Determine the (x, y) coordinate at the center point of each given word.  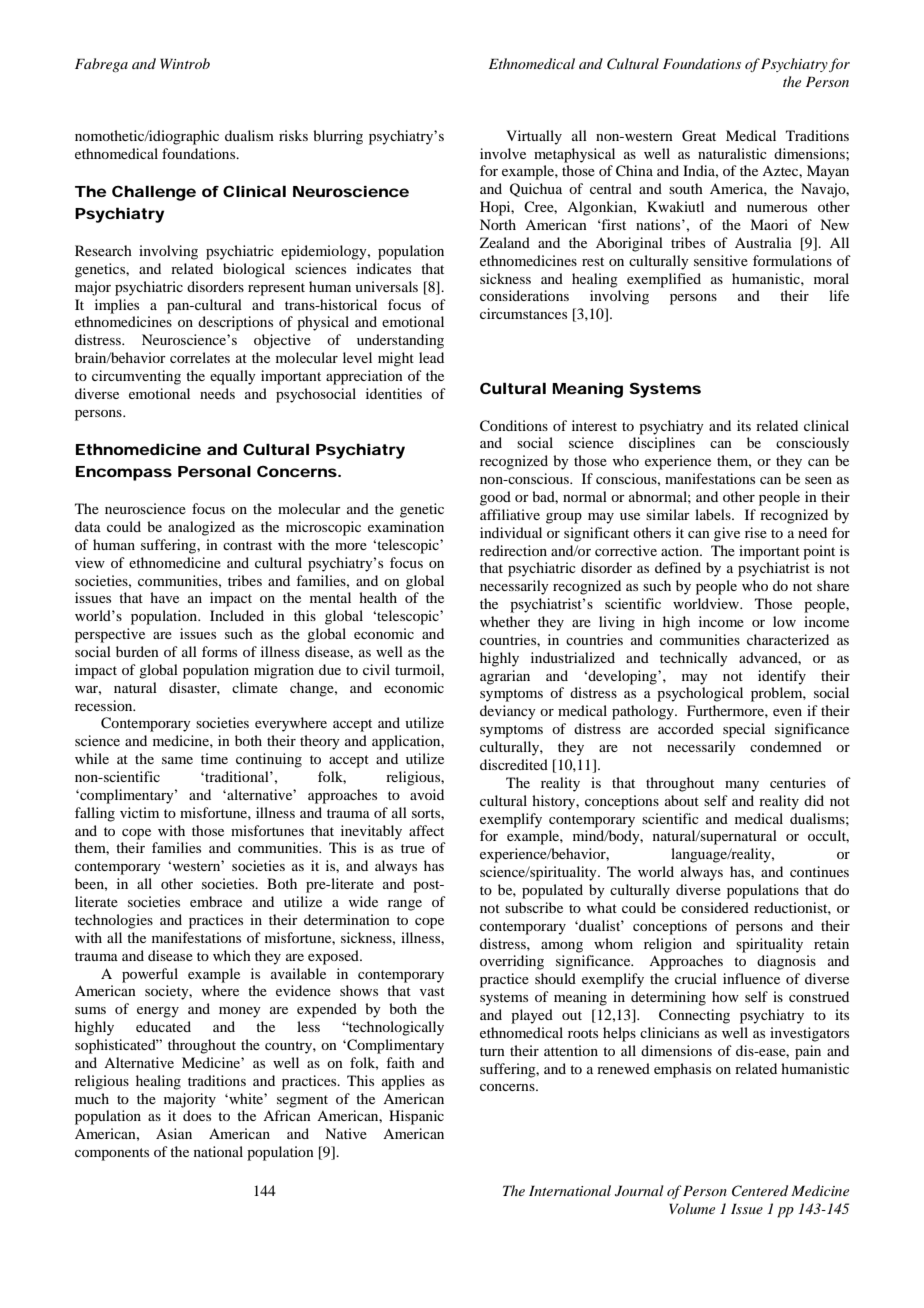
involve (503, 153)
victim (139, 812)
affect (426, 830)
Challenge (154, 193)
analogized (201, 528)
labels (714, 514)
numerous (777, 208)
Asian (174, 1133)
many (742, 786)
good (495, 498)
